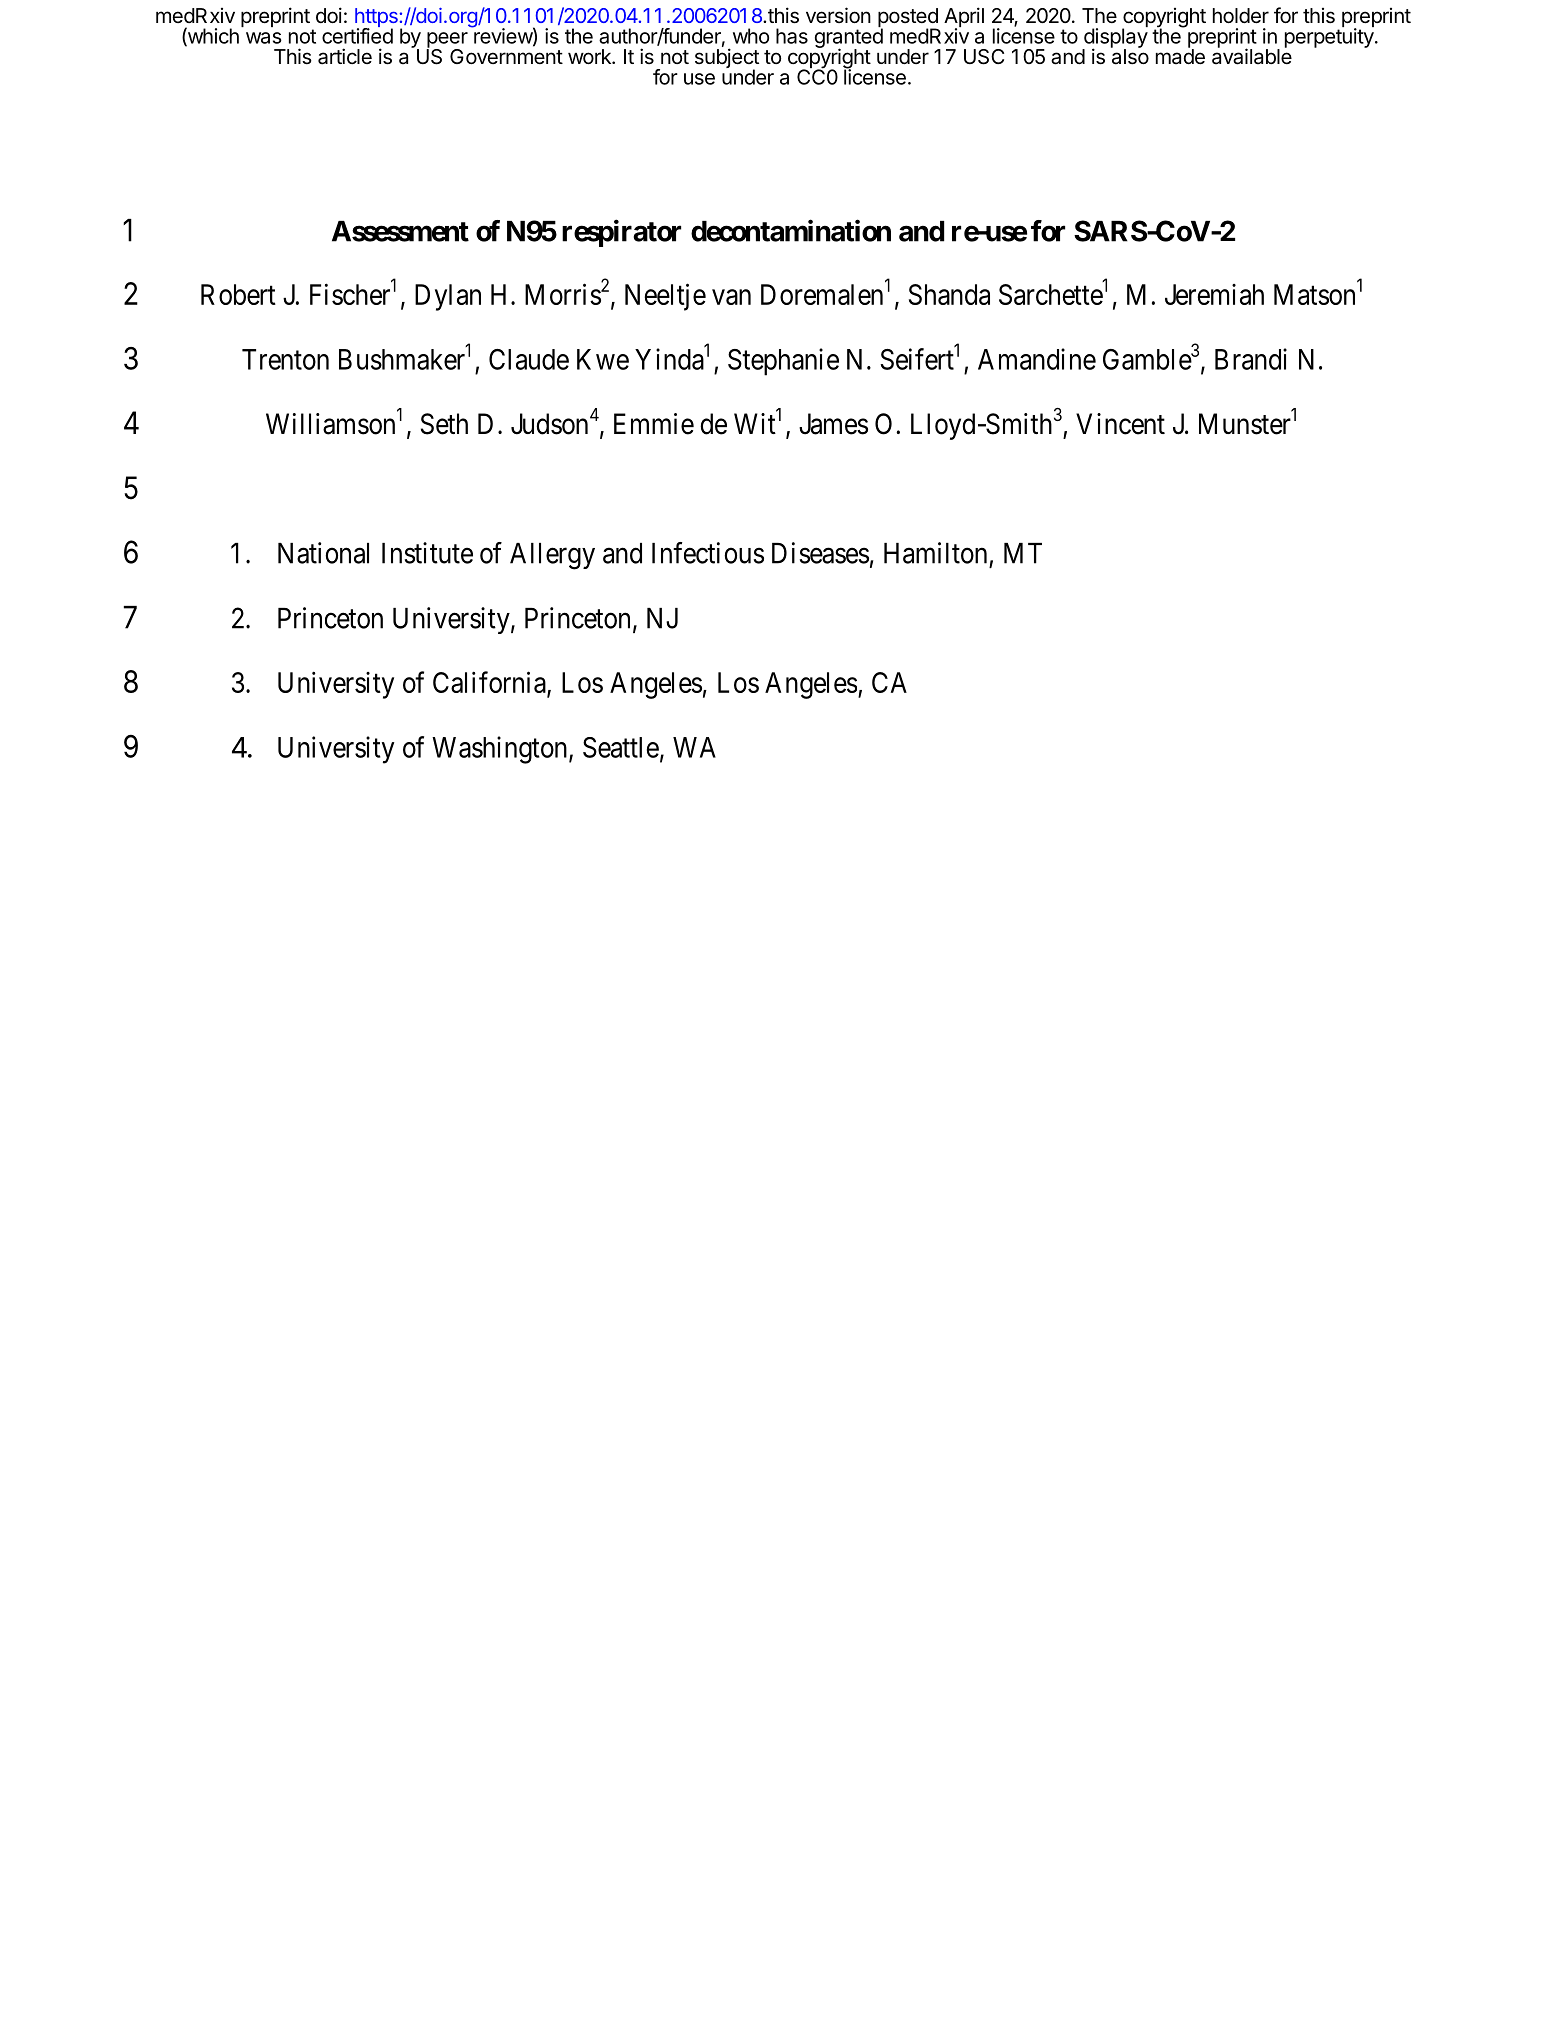 This page has width=1565, height=2025. What do you see at coordinates (285, 359) in the page?
I see `Trenton` at bounding box center [285, 359].
